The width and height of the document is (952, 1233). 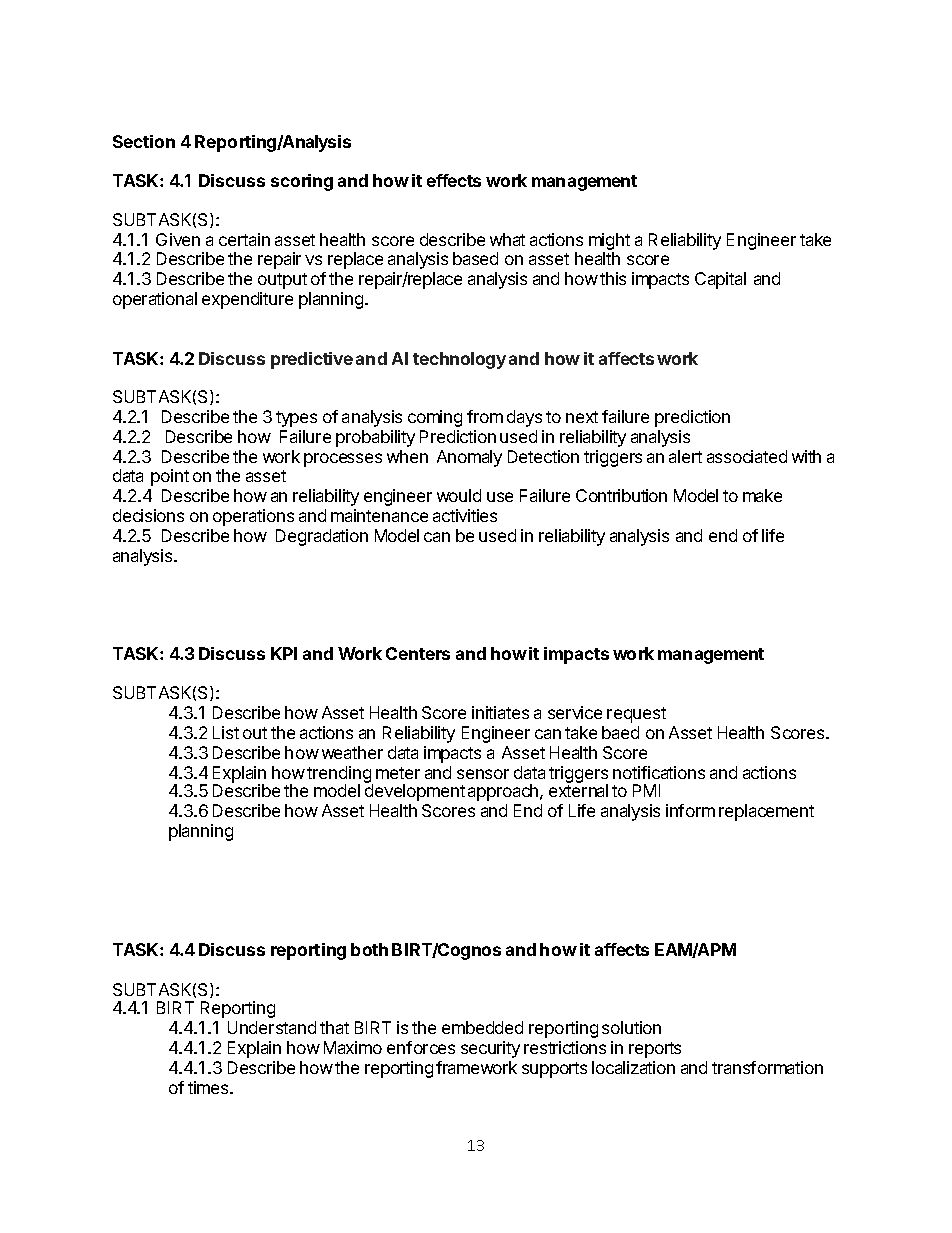 I want to click on associated, so click(x=747, y=456).
